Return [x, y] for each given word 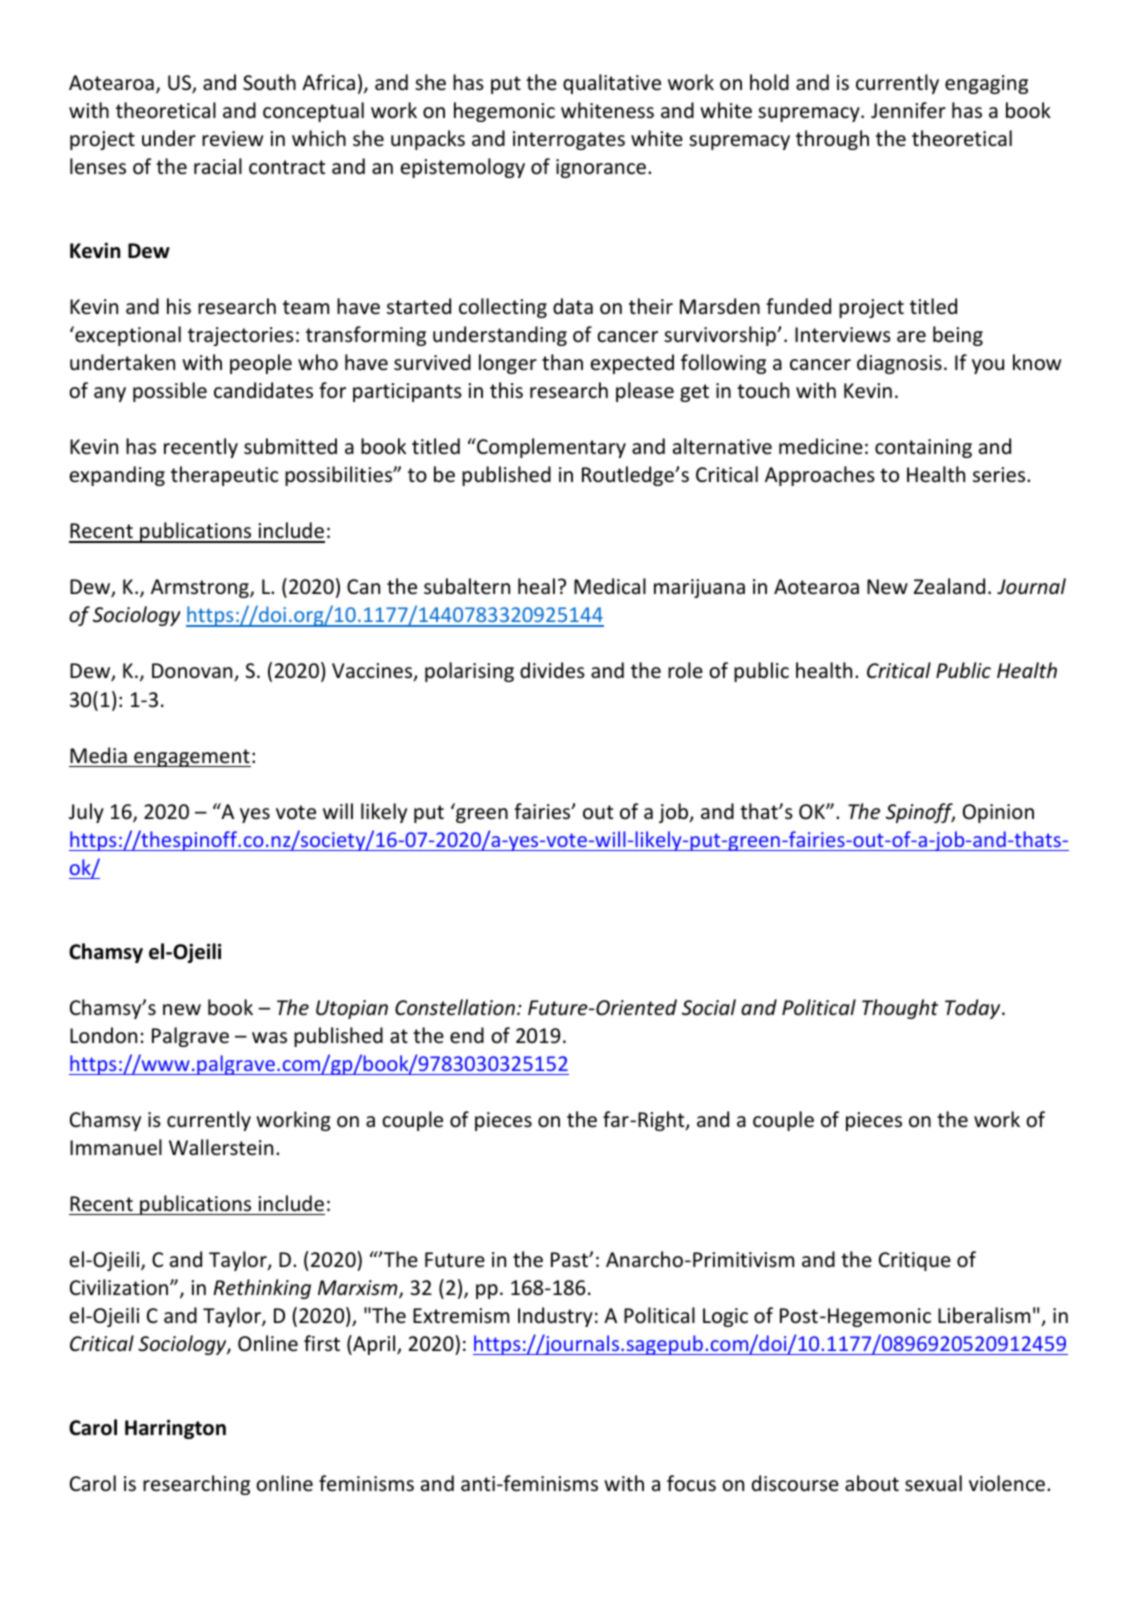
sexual [933, 1483]
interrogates [569, 140]
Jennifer [908, 110]
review [232, 139]
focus [691, 1483]
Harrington [175, 1429]
